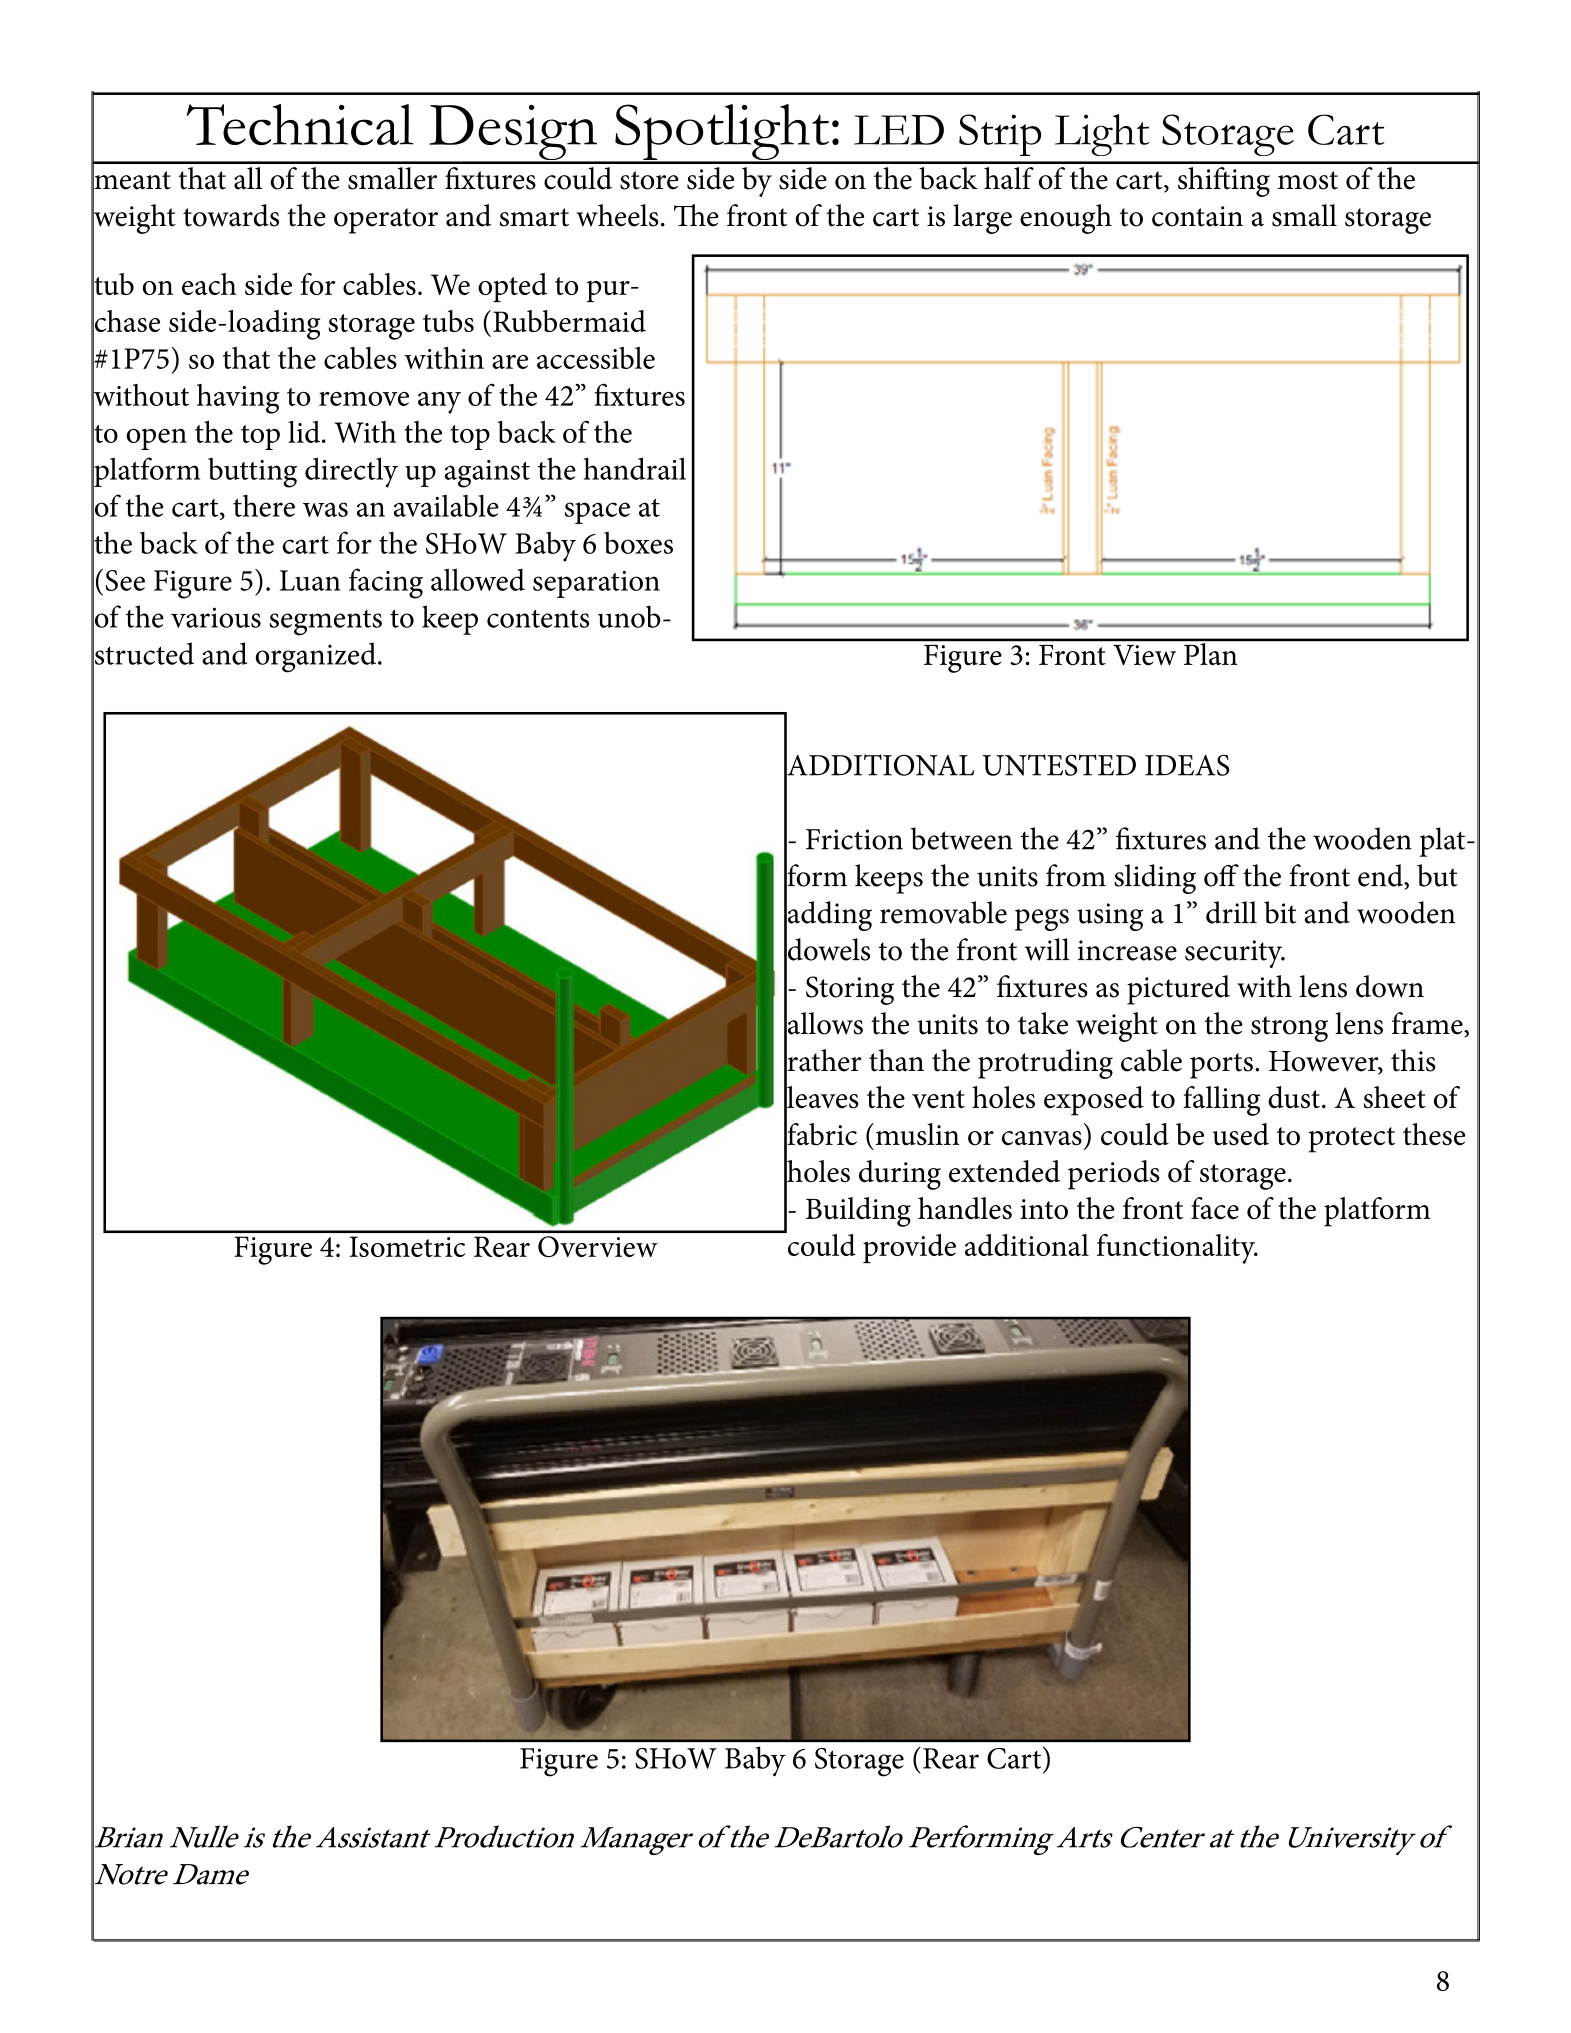  What do you see at coordinates (899, 130) in the screenshot?
I see `LED` at bounding box center [899, 130].
